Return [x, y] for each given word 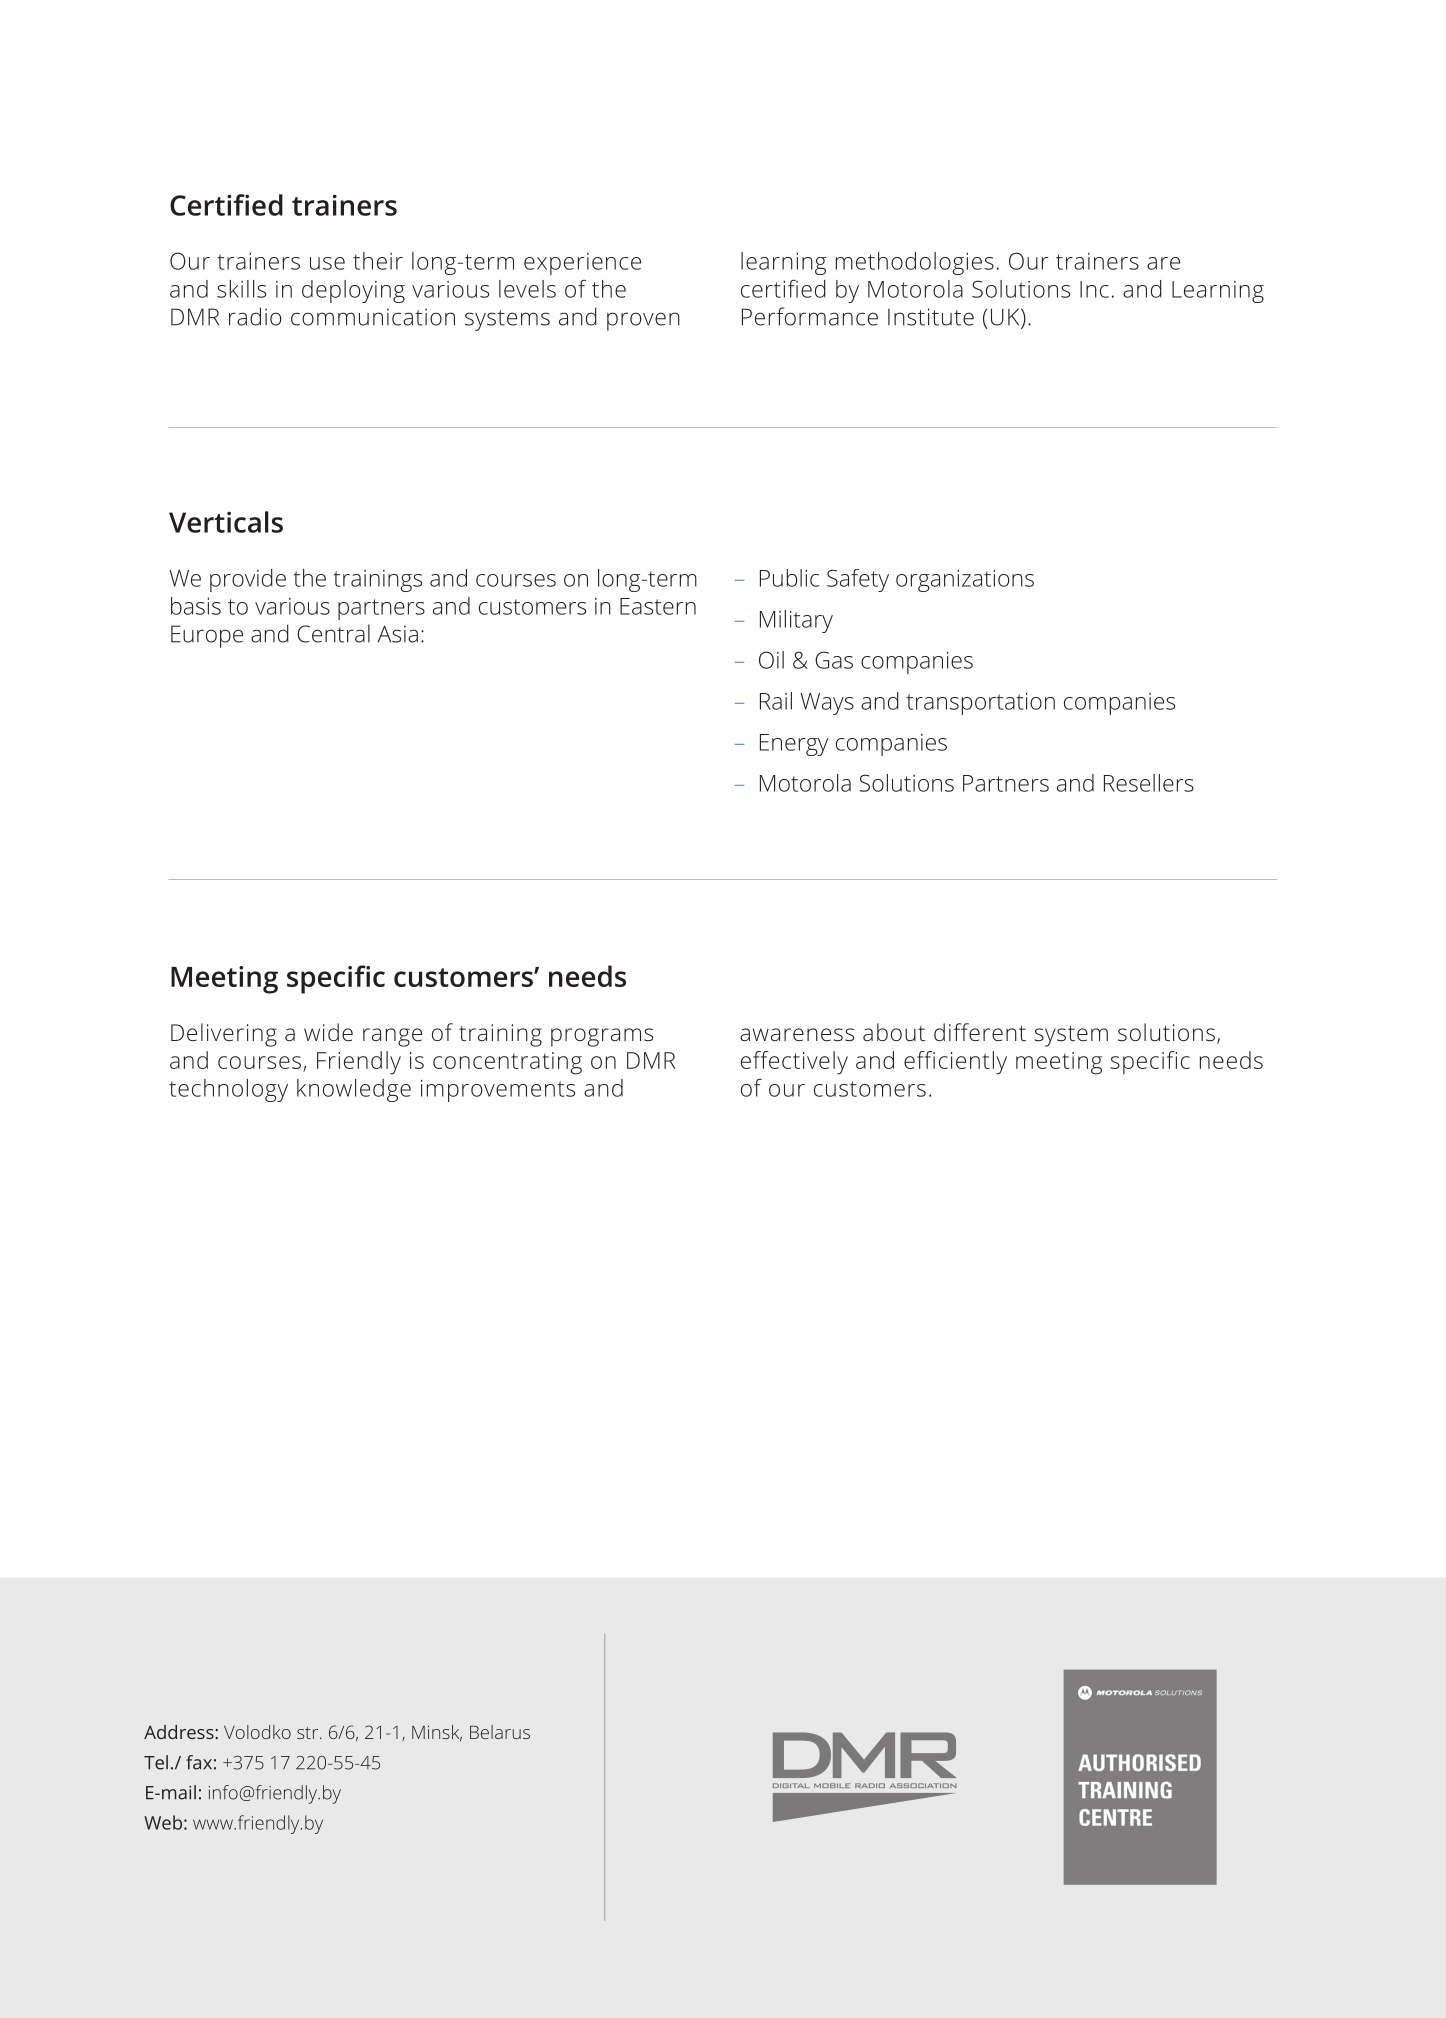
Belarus [500, 1732]
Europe [207, 636]
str [309, 1733]
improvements [498, 1090]
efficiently [955, 1063]
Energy [794, 745]
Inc [1094, 289]
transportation [980, 703]
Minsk [437, 1733]
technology [228, 1090]
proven [643, 321]
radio [255, 316]
